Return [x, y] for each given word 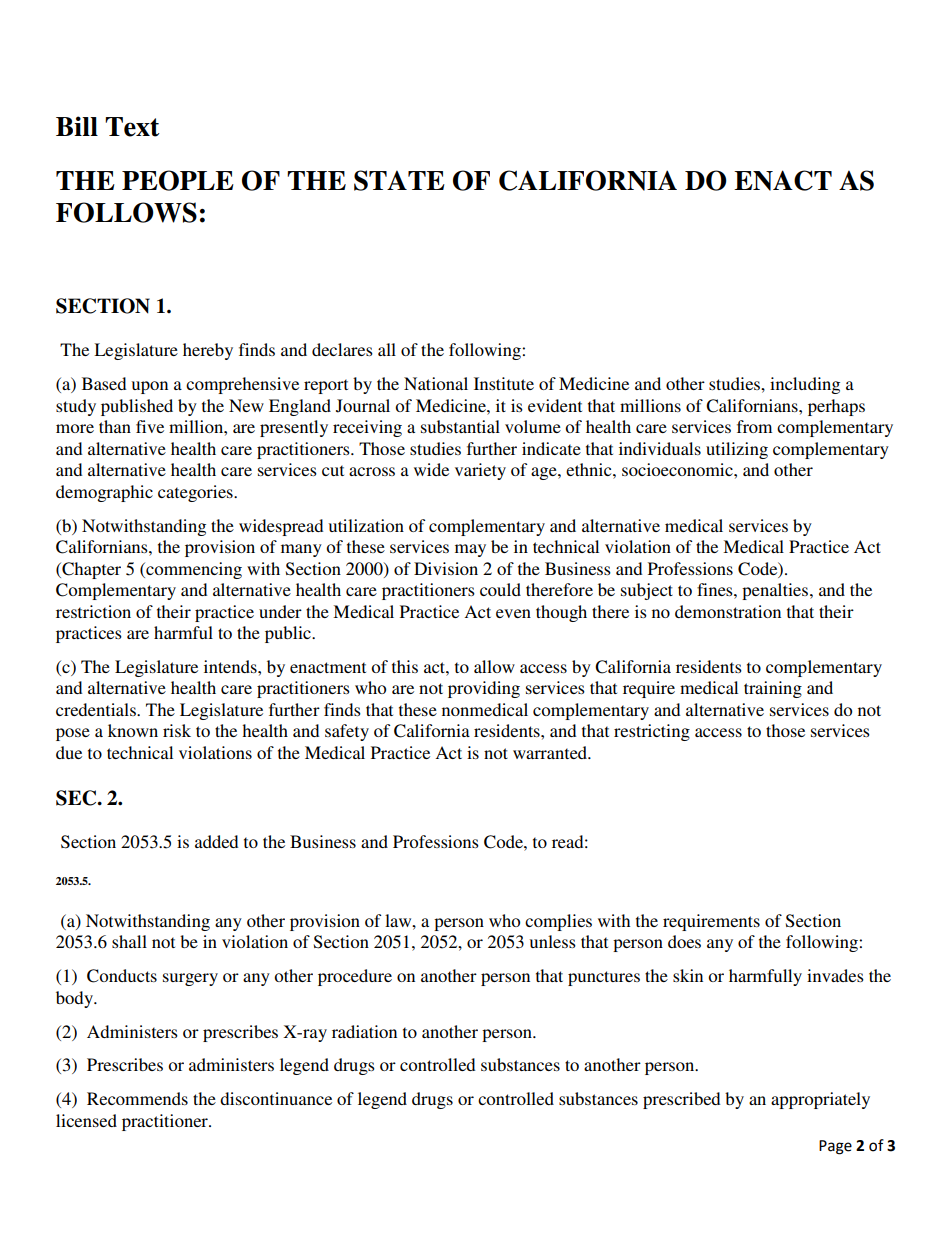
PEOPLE [178, 180]
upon [150, 387]
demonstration [728, 611]
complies [558, 922]
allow [494, 666]
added [216, 841]
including [805, 385]
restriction [93, 611]
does [684, 941]
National [436, 383]
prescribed [681, 1100]
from [754, 426]
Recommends [137, 1098]
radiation [364, 1031]
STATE [399, 180]
